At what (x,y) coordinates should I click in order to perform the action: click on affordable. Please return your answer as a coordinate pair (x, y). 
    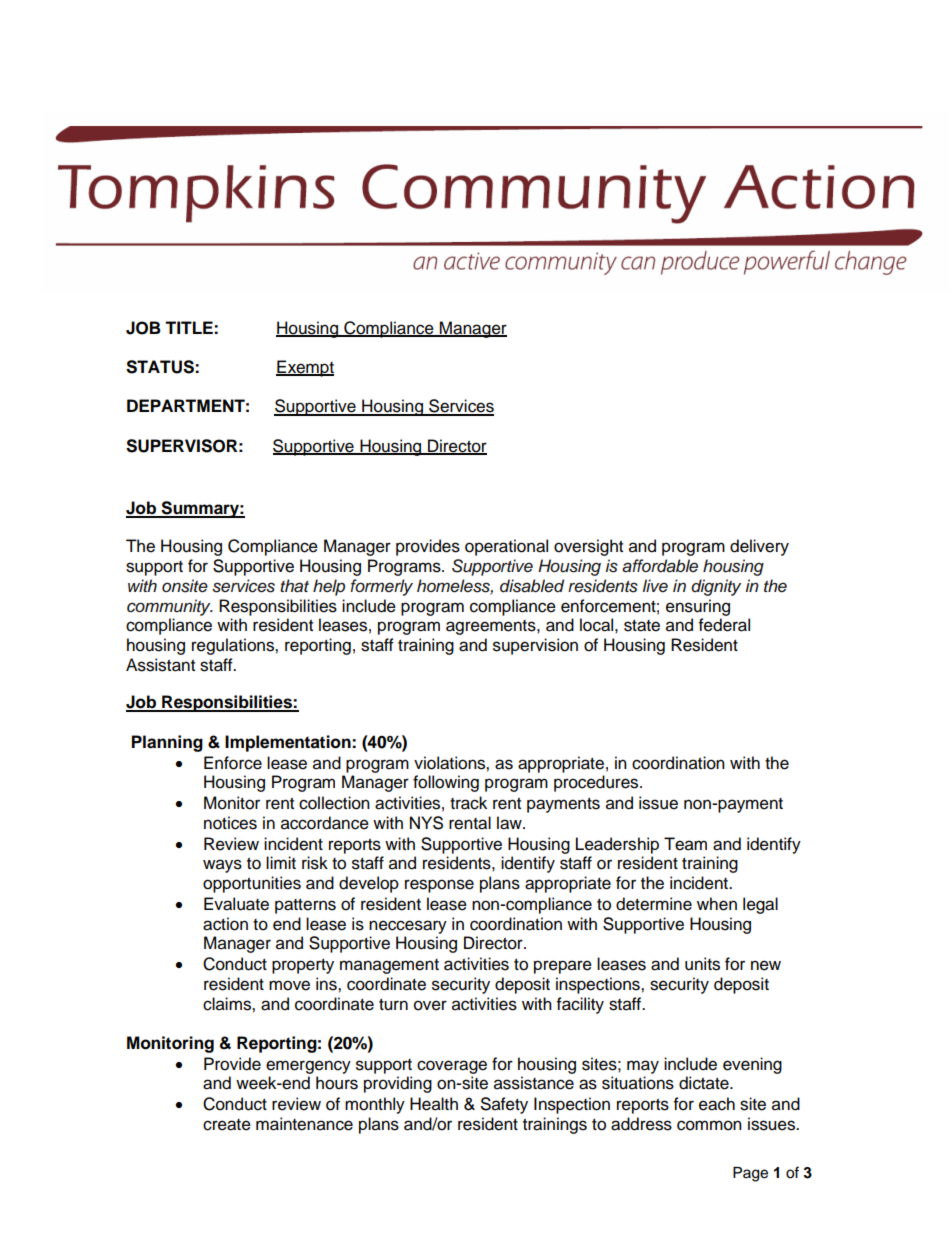
    Looking at the image, I should click on (660, 566).
